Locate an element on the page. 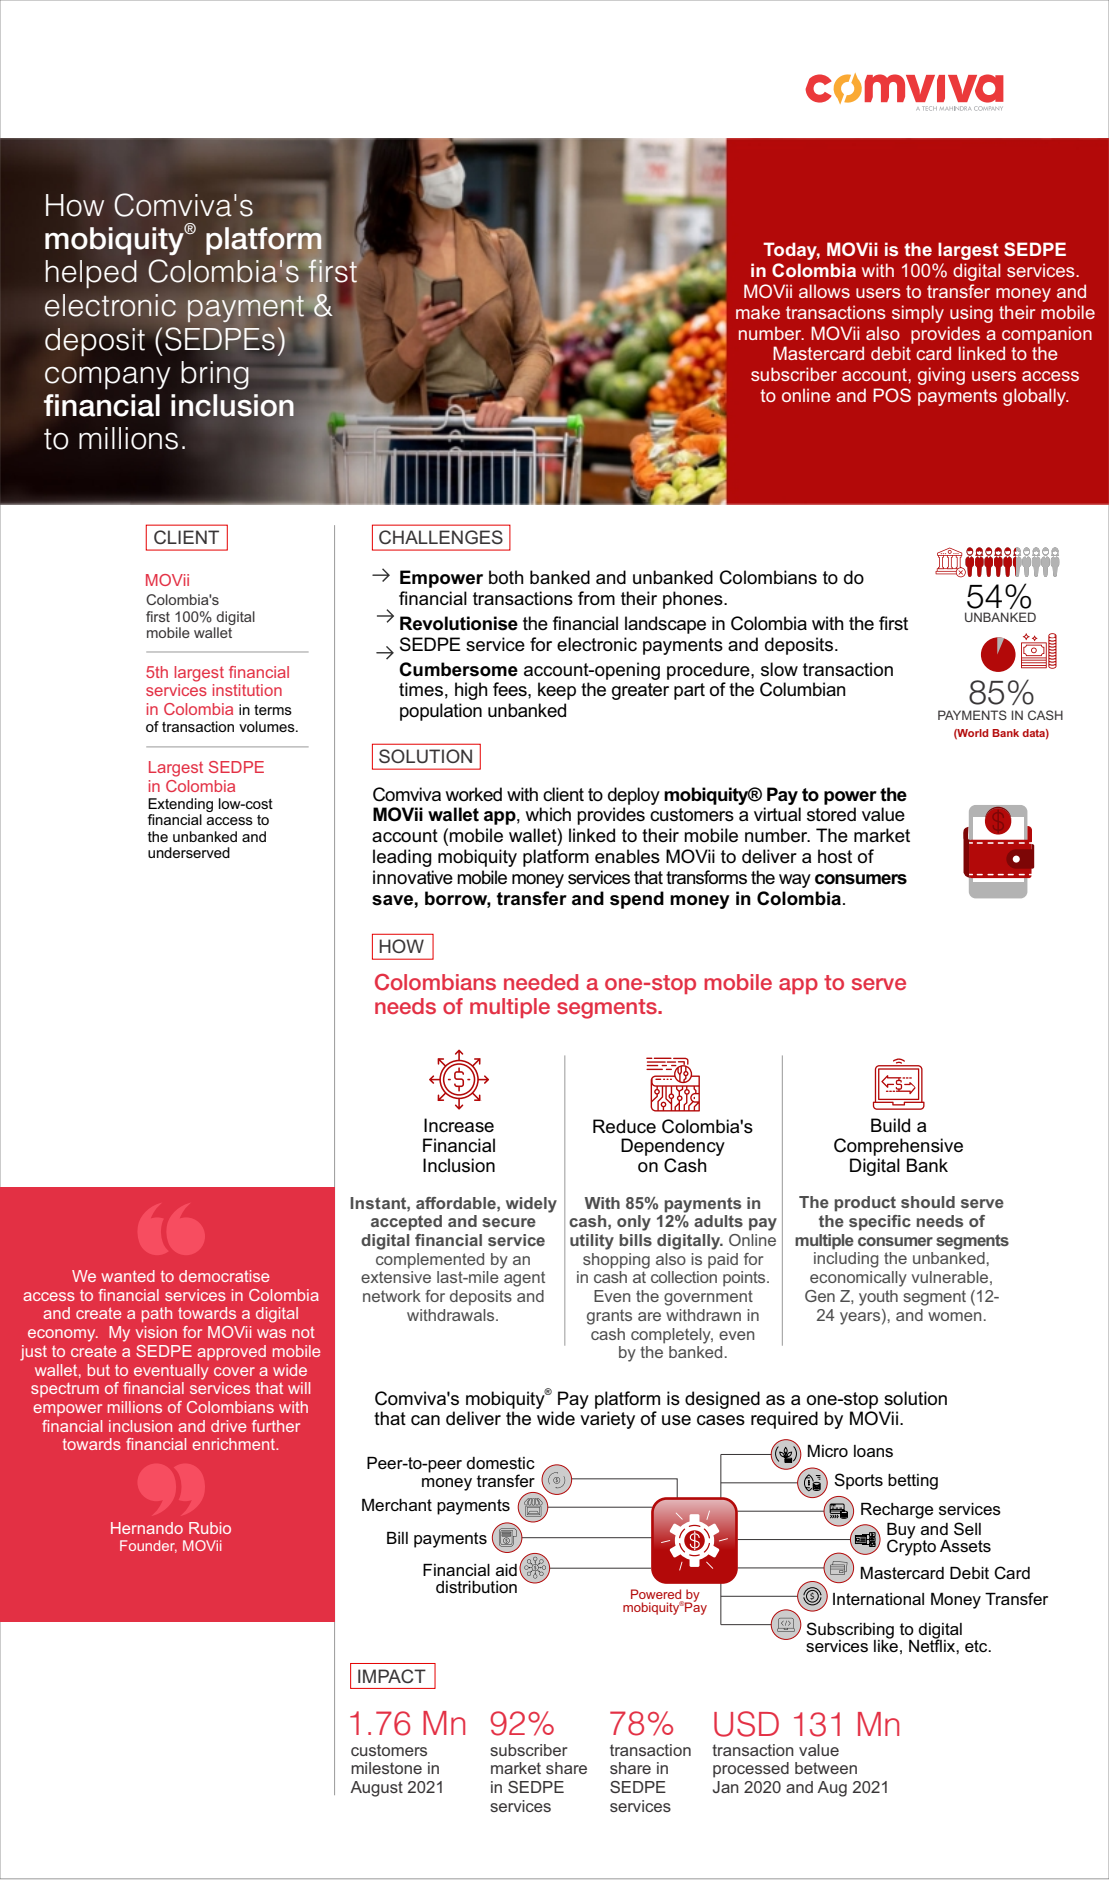 This document has height=1880, width=1109. agent is located at coordinates (524, 1279).
